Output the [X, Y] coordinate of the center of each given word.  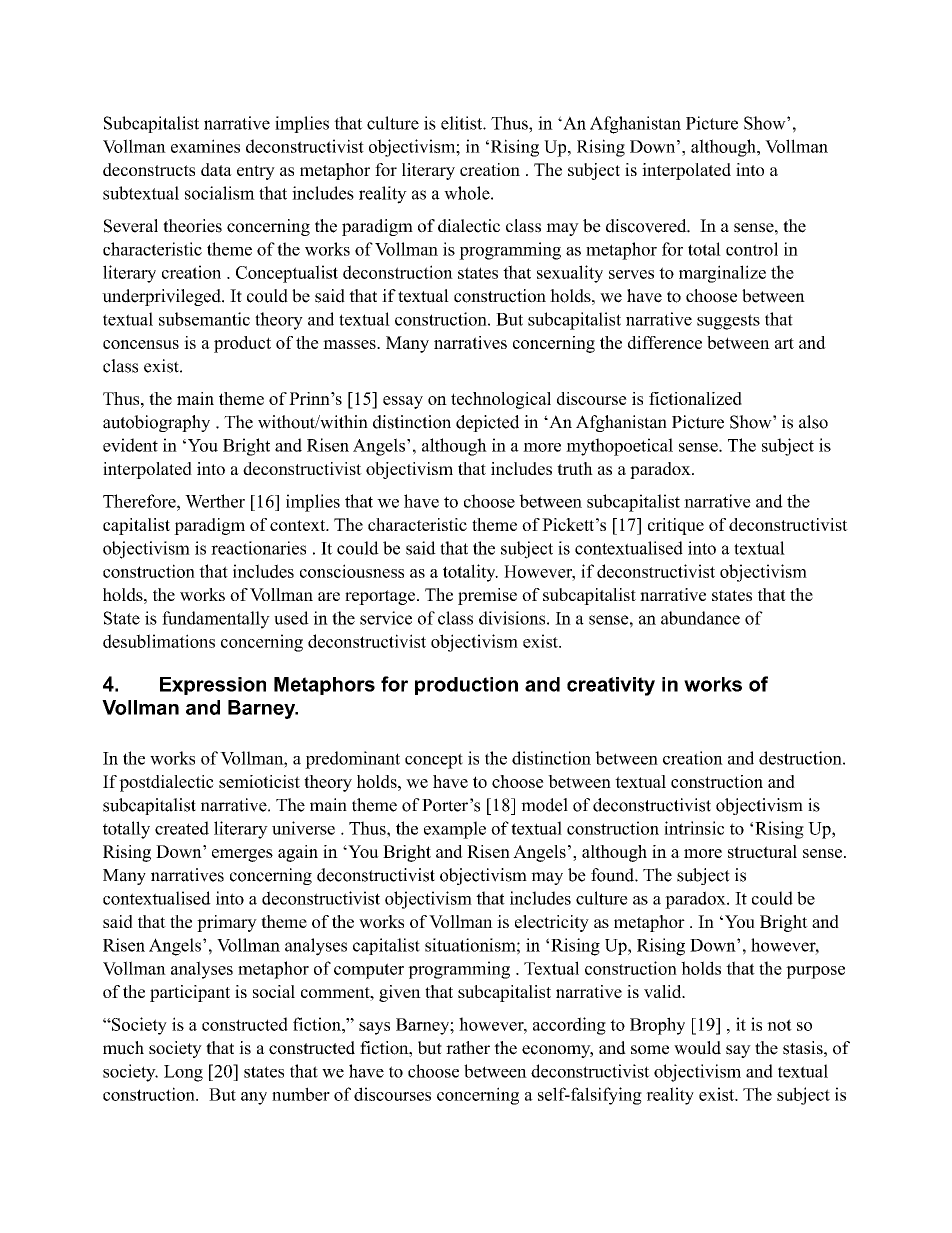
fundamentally [216, 620]
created [182, 828]
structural [762, 851]
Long [183, 1073]
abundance [700, 618]
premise [487, 596]
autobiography [156, 423]
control [752, 249]
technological [501, 400]
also [813, 422]
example [455, 830]
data [216, 169]
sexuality [570, 274]
